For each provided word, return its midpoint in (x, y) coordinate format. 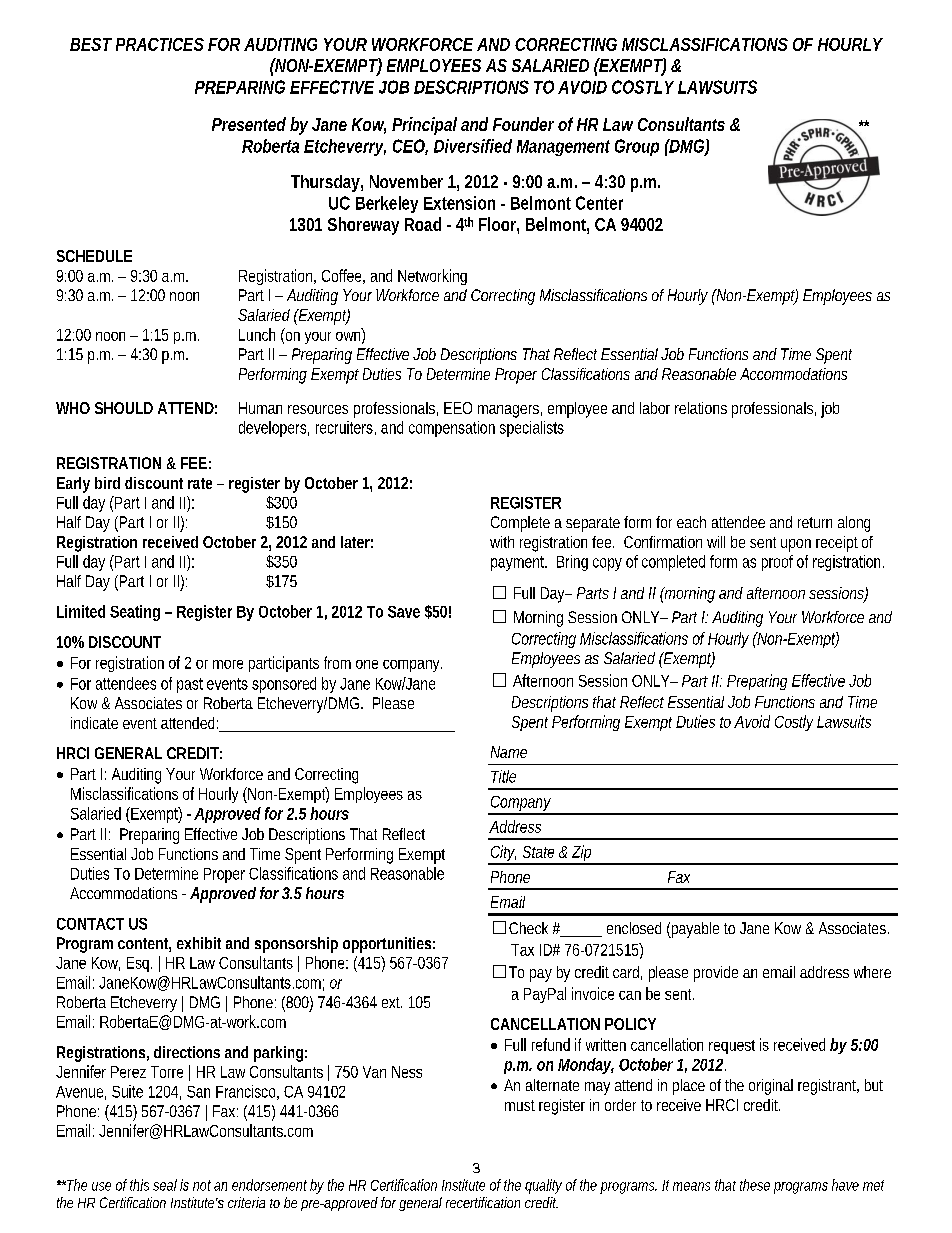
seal (165, 1185)
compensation (452, 429)
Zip (582, 854)
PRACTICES (160, 44)
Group (637, 147)
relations (701, 408)
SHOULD (124, 408)
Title (503, 776)
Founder (523, 124)
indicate (94, 723)
